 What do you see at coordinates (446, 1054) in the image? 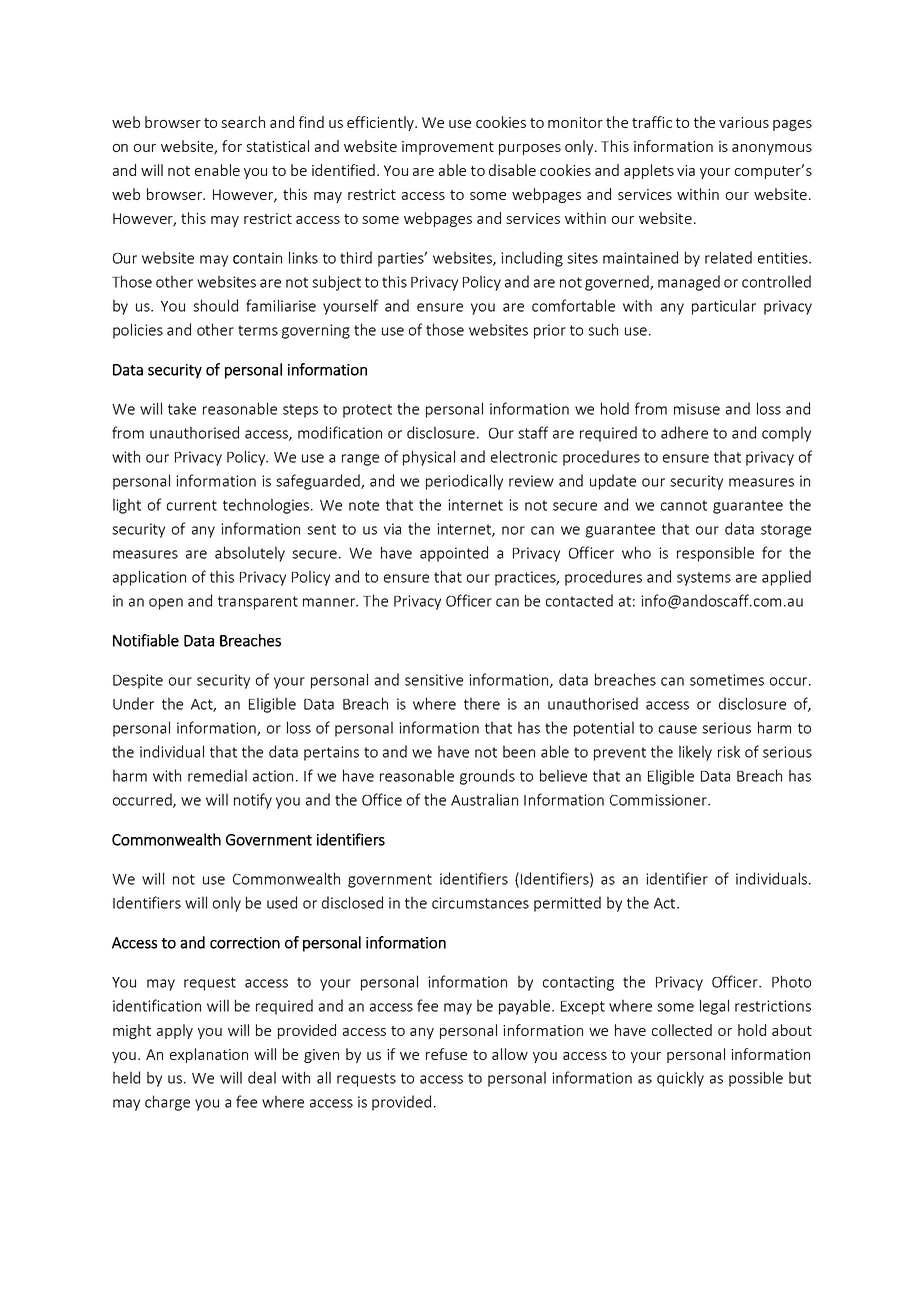
I see `refuse` at bounding box center [446, 1054].
